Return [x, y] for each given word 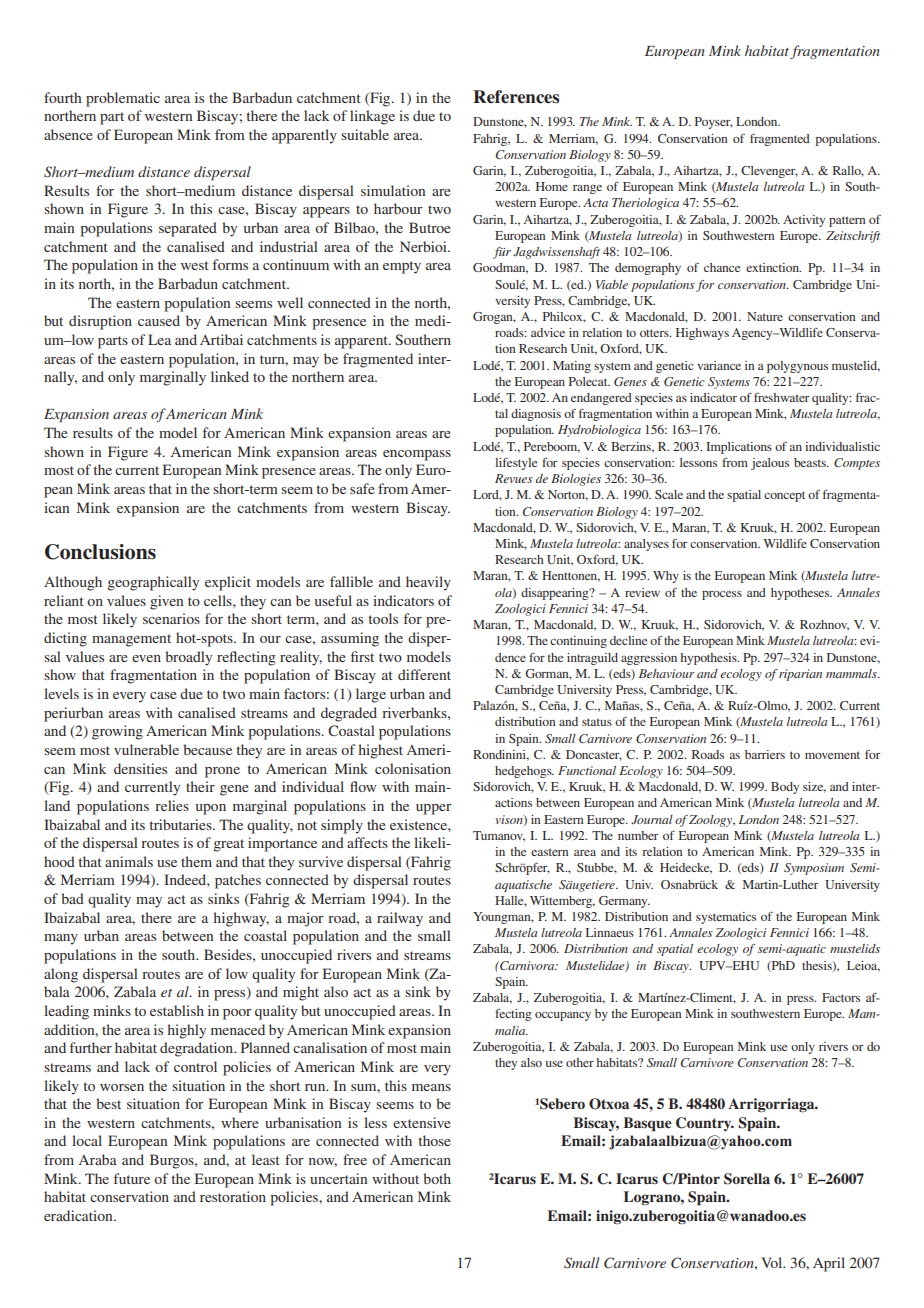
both [437, 1178]
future [132, 1178]
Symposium [814, 869]
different [424, 674]
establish [177, 1010]
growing [117, 732]
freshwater [782, 397]
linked [230, 376]
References [516, 97]
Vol [773, 1262]
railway [400, 919]
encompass [417, 455]
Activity [804, 221]
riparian [800, 675]
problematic [123, 99]
